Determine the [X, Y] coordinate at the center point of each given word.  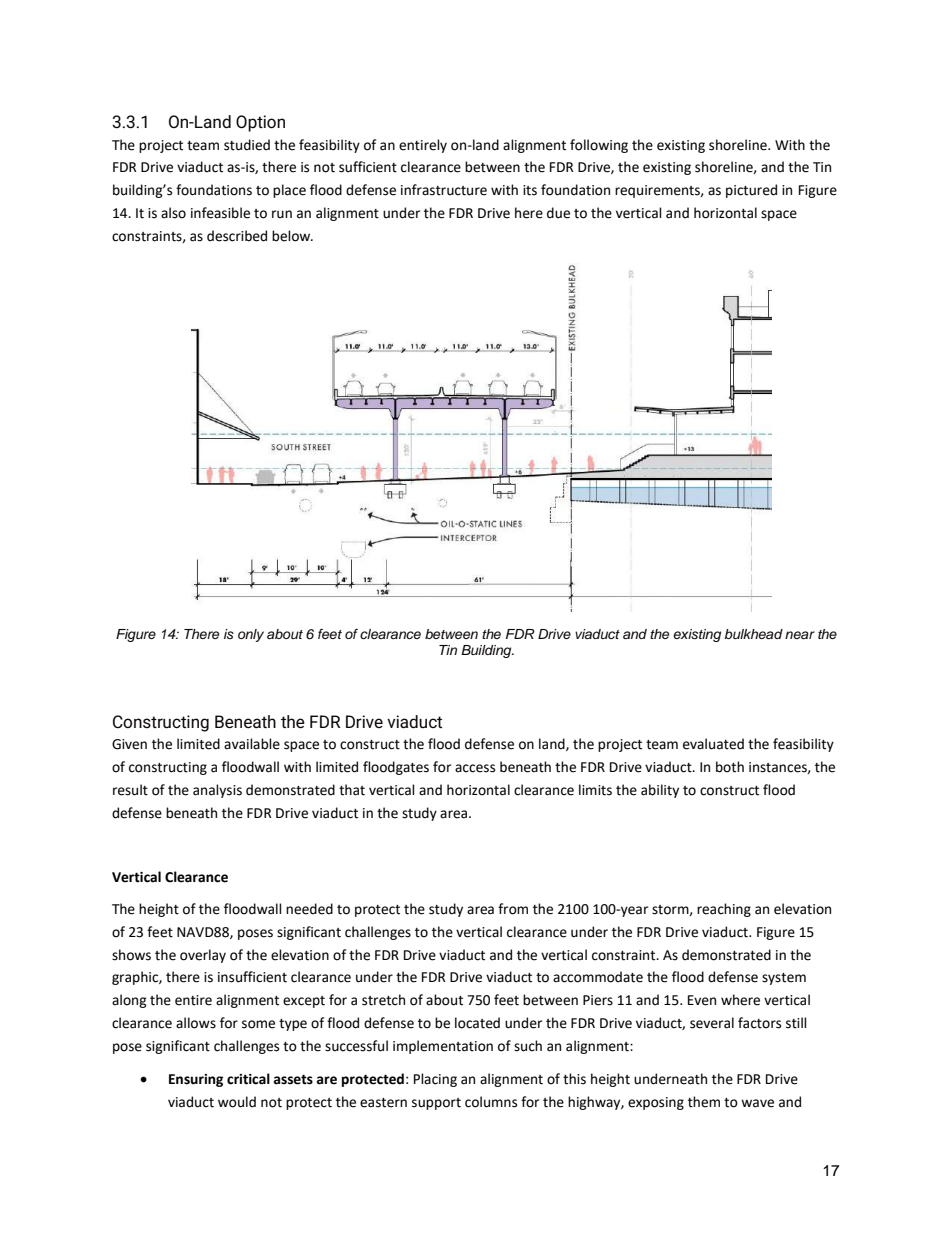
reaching [724, 910]
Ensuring [196, 1080]
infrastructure [444, 190]
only [251, 635]
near [800, 635]
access [475, 768]
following [599, 146]
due [558, 213]
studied [247, 145]
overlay [203, 956]
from [513, 909]
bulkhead [754, 634]
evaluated [713, 744]
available [252, 744]
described [237, 236]
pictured [751, 191]
